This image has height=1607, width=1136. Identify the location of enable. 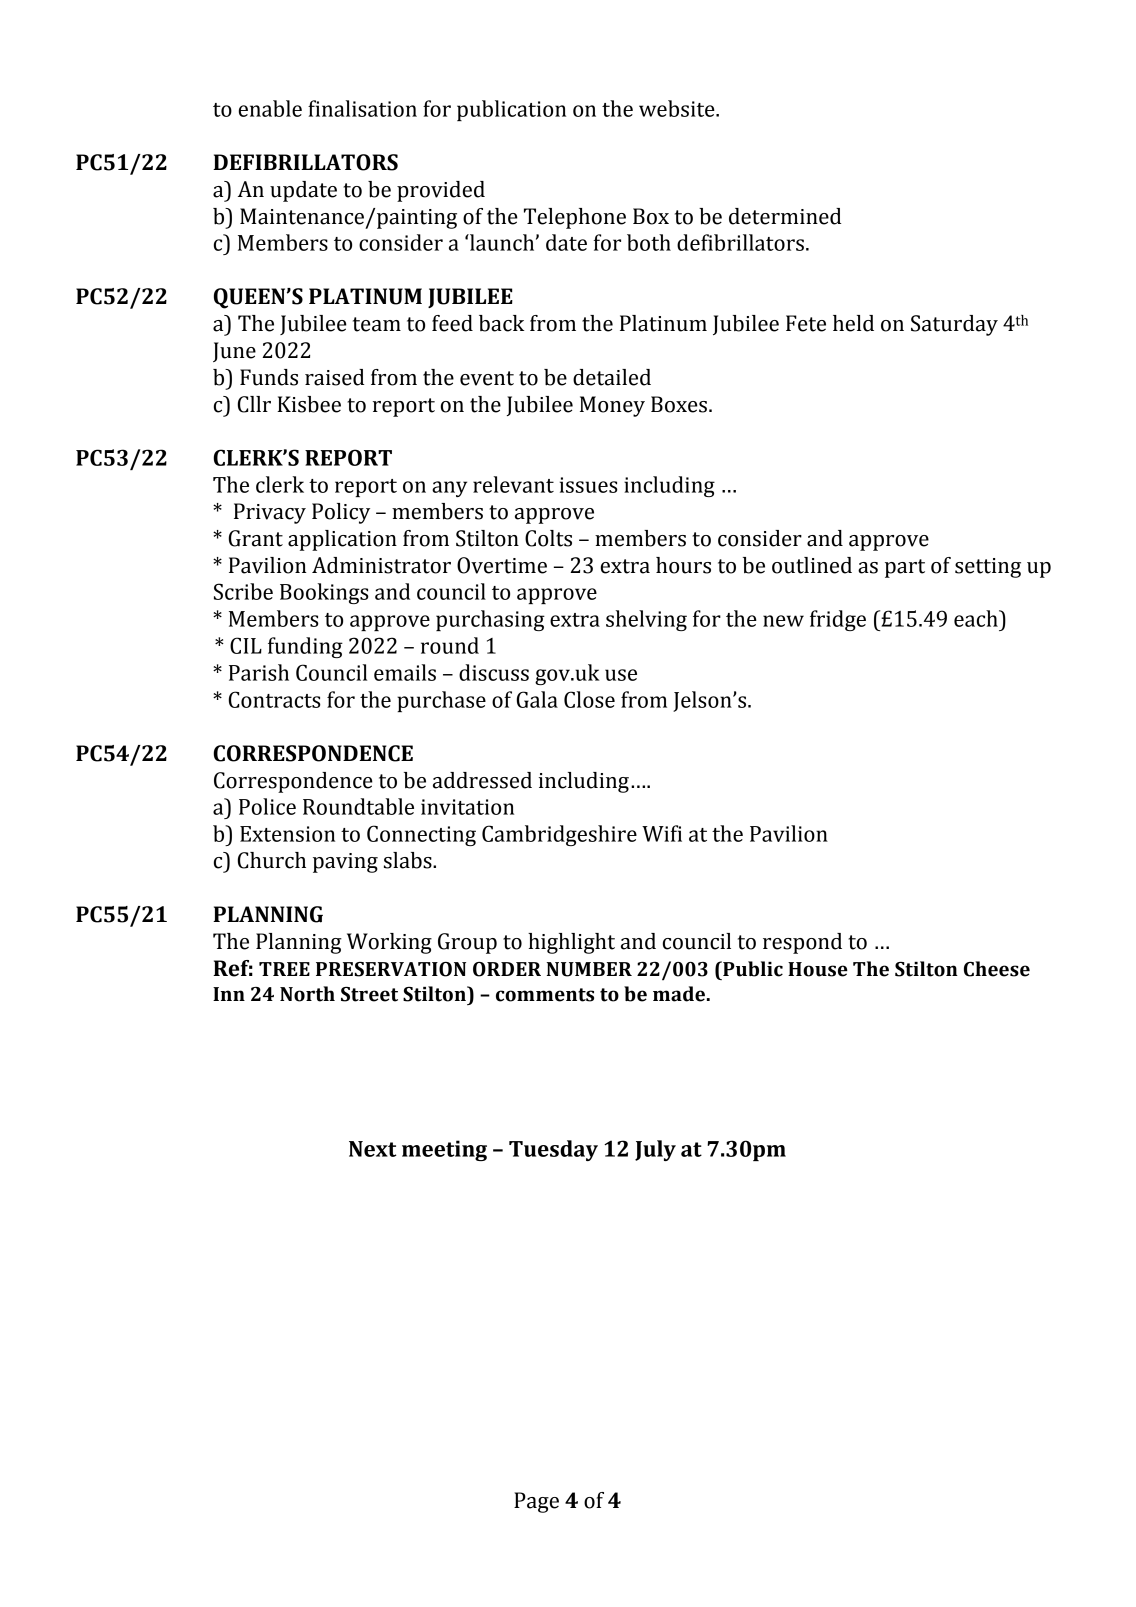
(270, 108).
